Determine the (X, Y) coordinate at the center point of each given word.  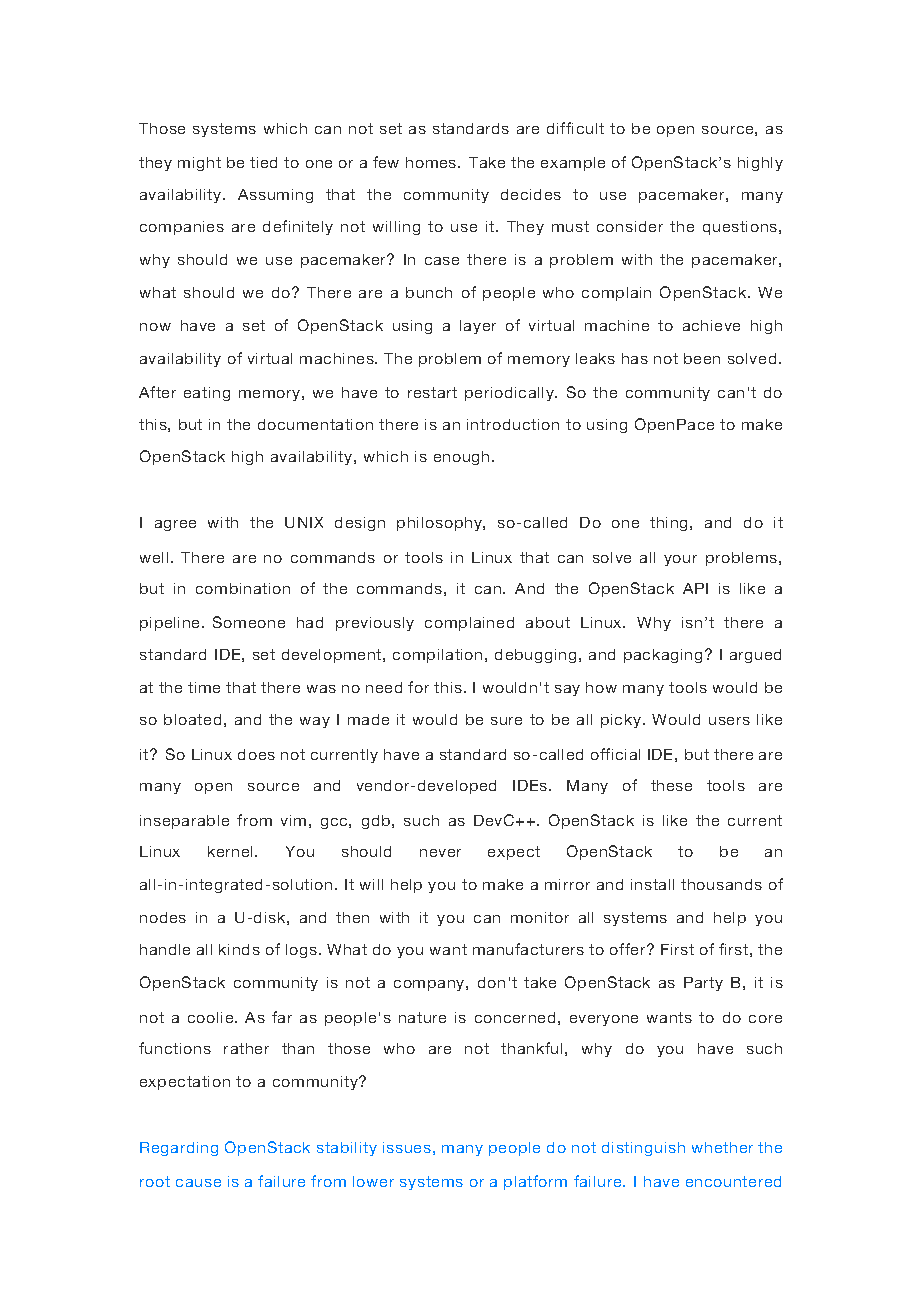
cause (198, 1183)
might (199, 164)
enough (461, 458)
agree (175, 525)
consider (630, 226)
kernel (232, 851)
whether (722, 1147)
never (440, 853)
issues (407, 1147)
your (680, 560)
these (671, 785)
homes (432, 162)
